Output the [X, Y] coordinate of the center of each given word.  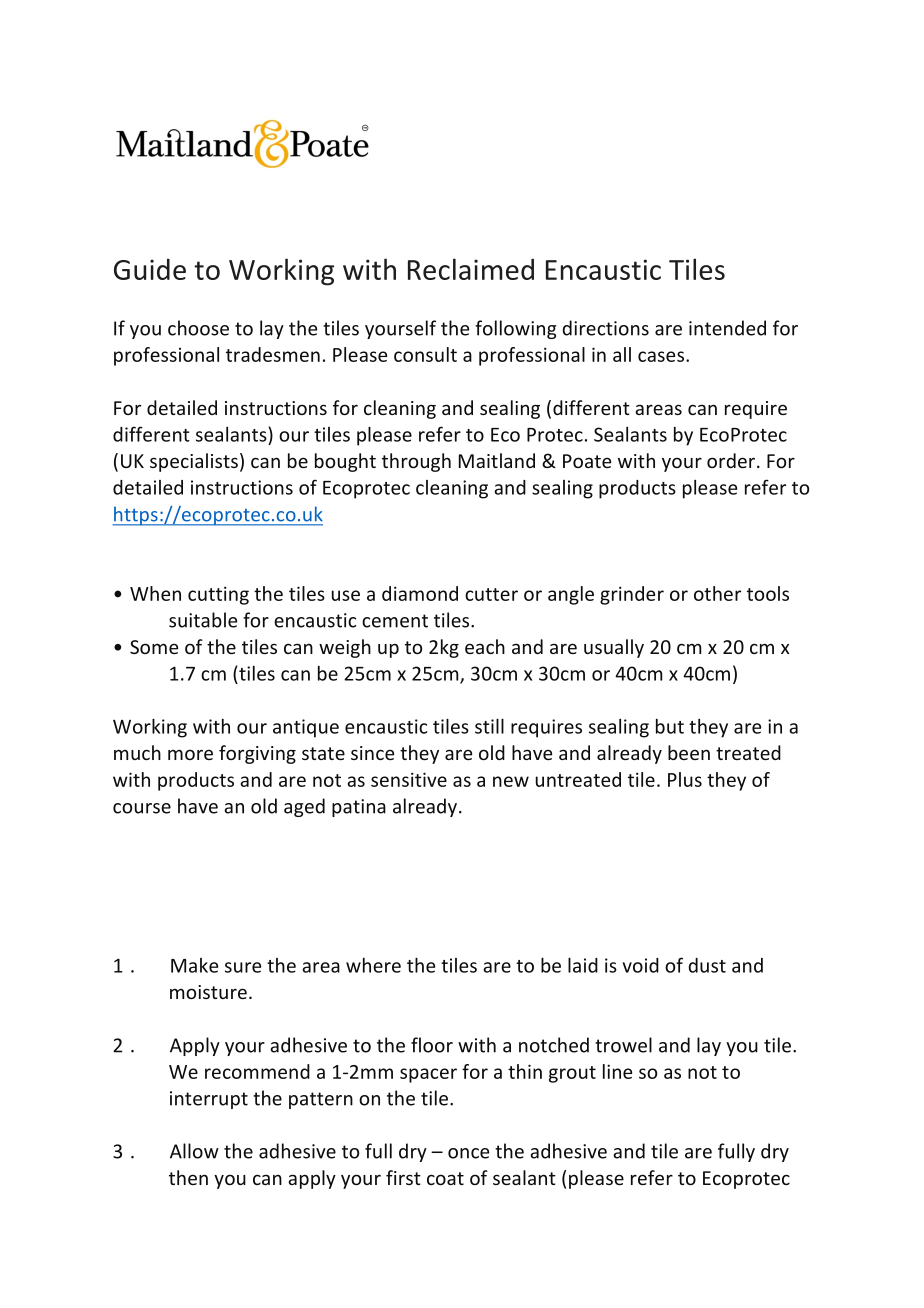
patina [359, 808]
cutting [218, 595]
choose [198, 328]
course [142, 808]
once [468, 1153]
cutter [491, 594]
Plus [685, 779]
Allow [194, 1151]
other [717, 593]
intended [727, 328]
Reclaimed [471, 269]
